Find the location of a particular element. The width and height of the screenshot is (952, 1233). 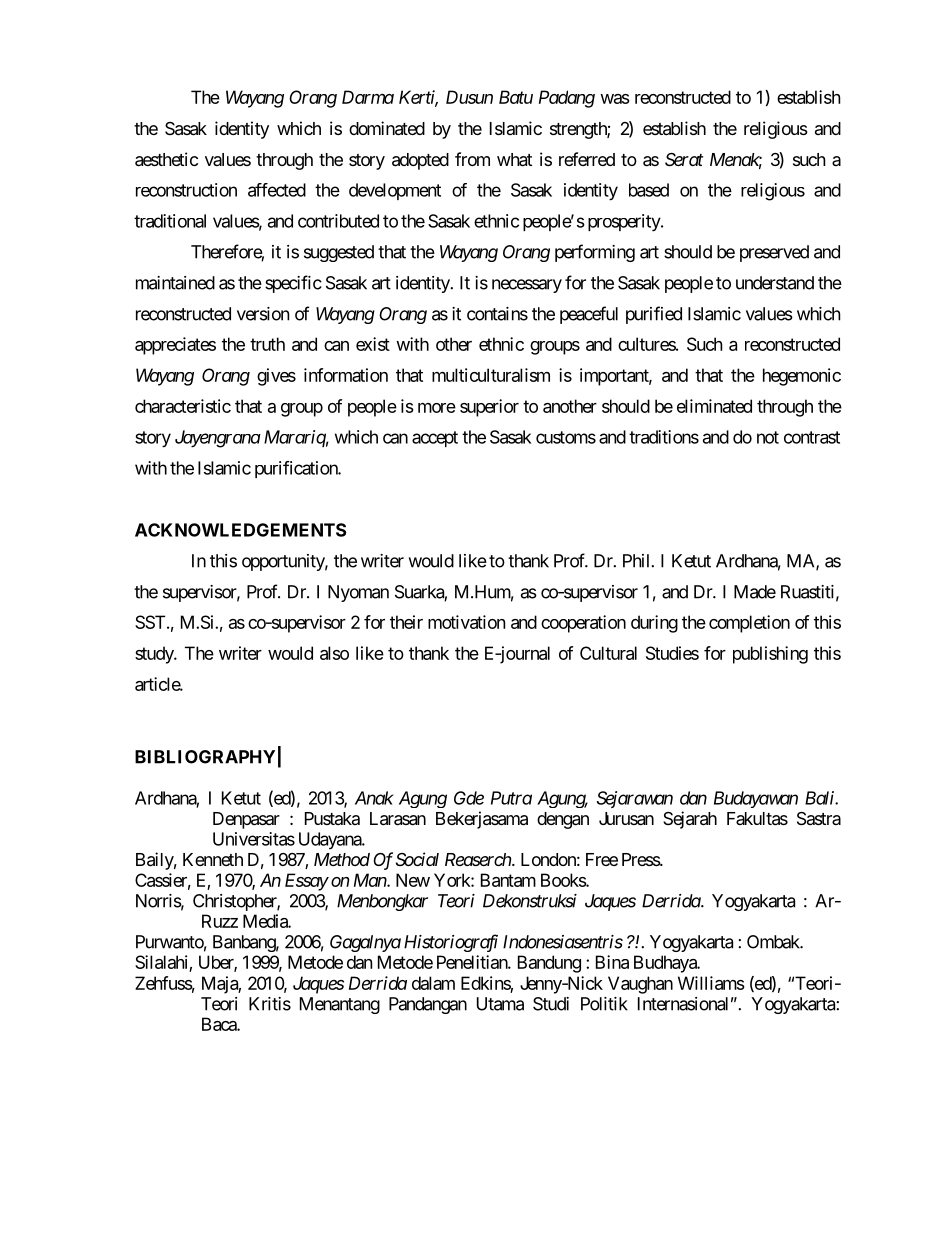

Williams is located at coordinates (711, 983).
